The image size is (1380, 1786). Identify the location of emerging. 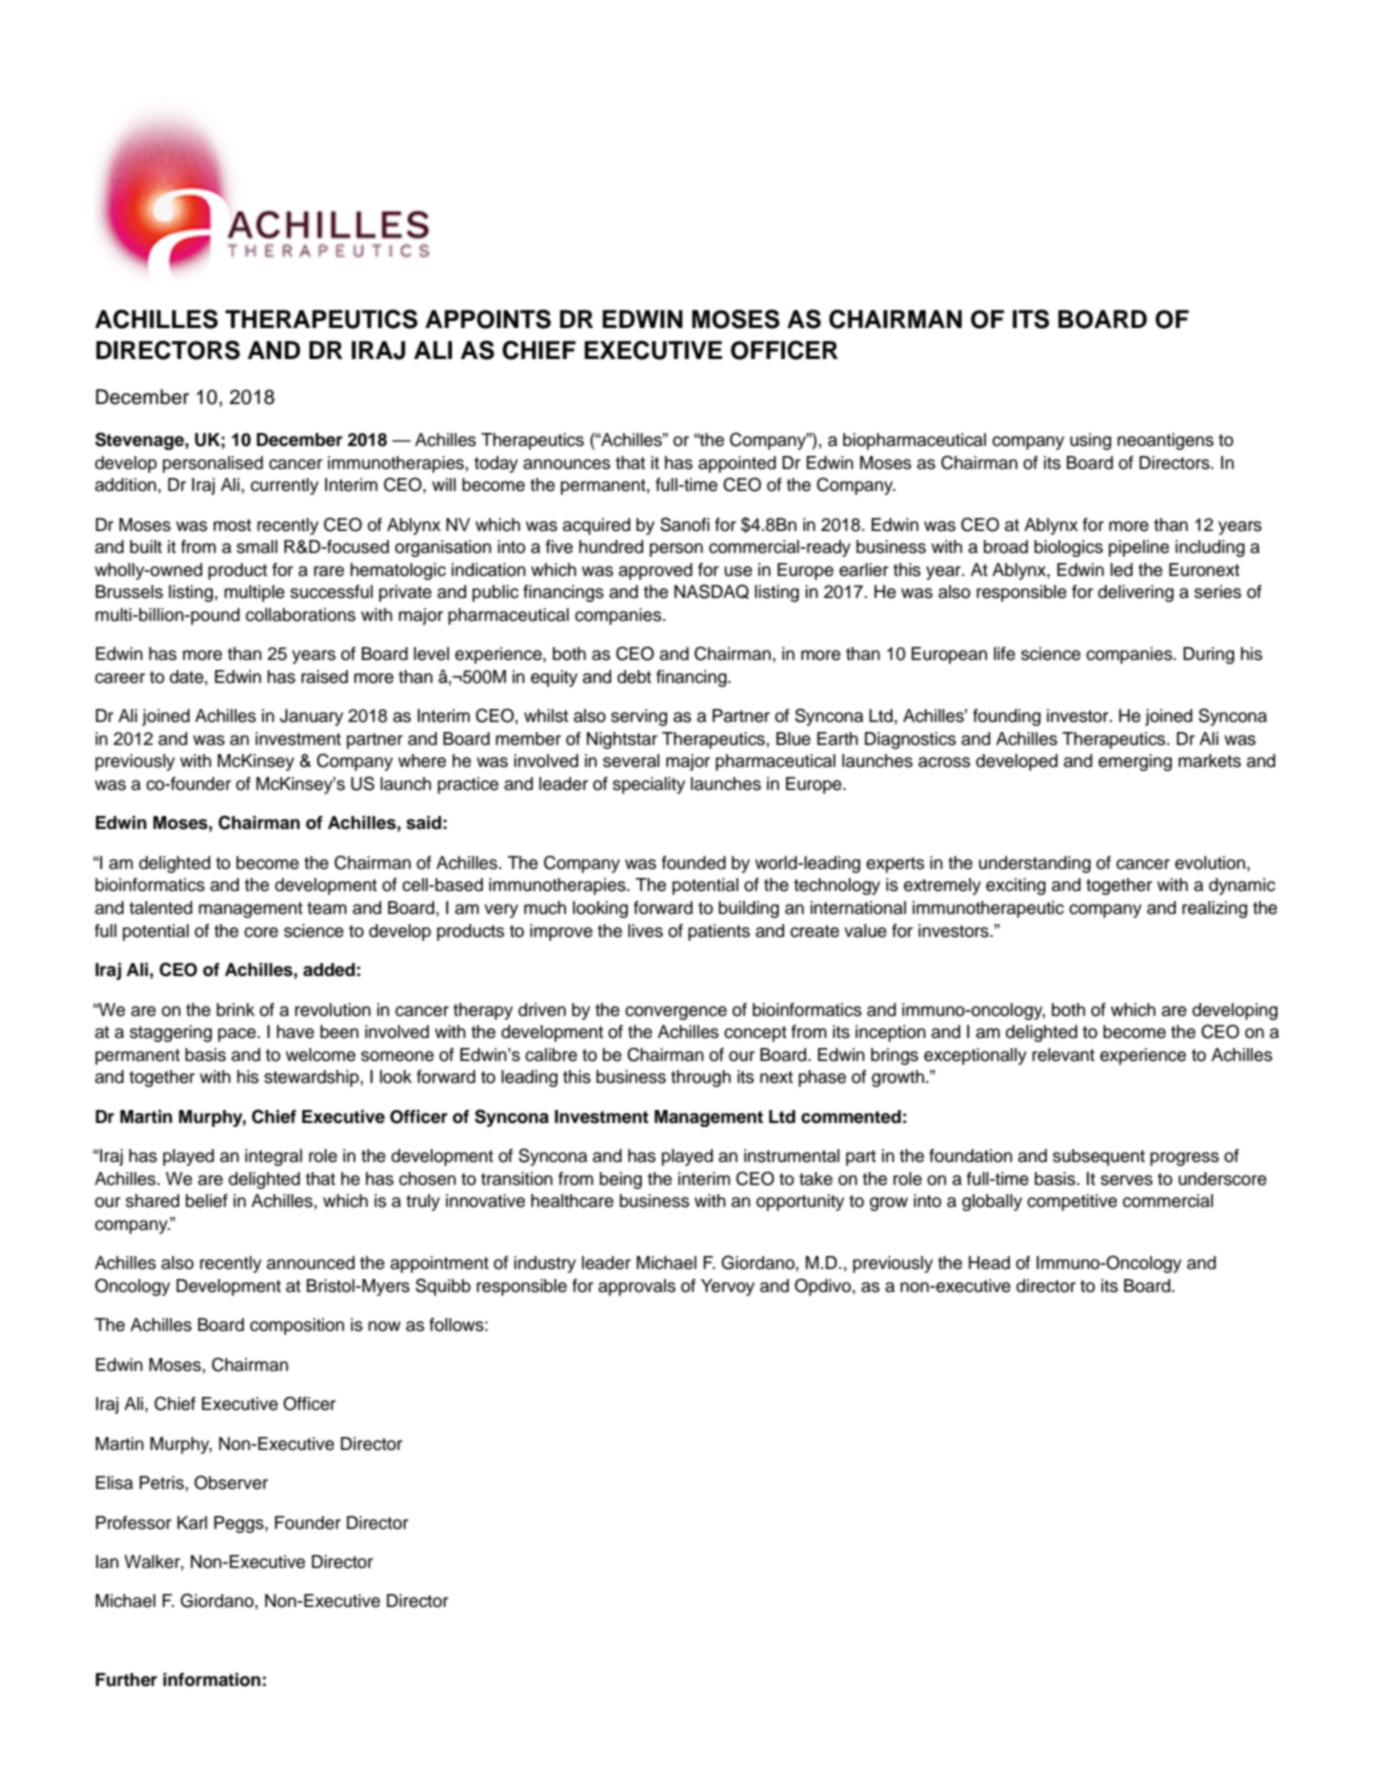
(1135, 762).
